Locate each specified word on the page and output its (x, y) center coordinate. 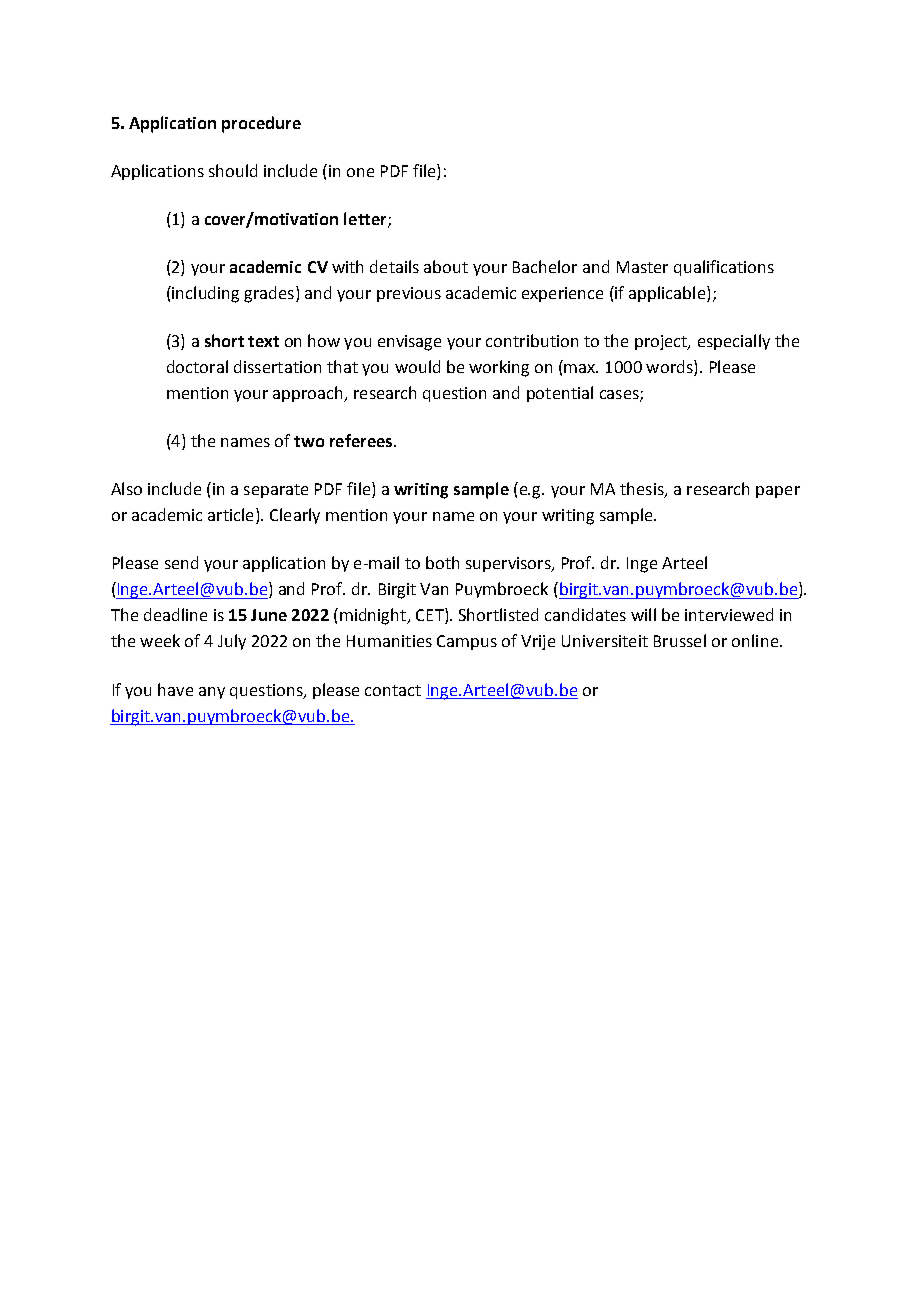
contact (393, 690)
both (442, 562)
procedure (261, 124)
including (204, 294)
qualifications (724, 268)
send (181, 562)
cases (620, 396)
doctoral (197, 366)
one (360, 172)
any (212, 693)
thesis (643, 490)
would (417, 366)
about (446, 266)
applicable (667, 294)
